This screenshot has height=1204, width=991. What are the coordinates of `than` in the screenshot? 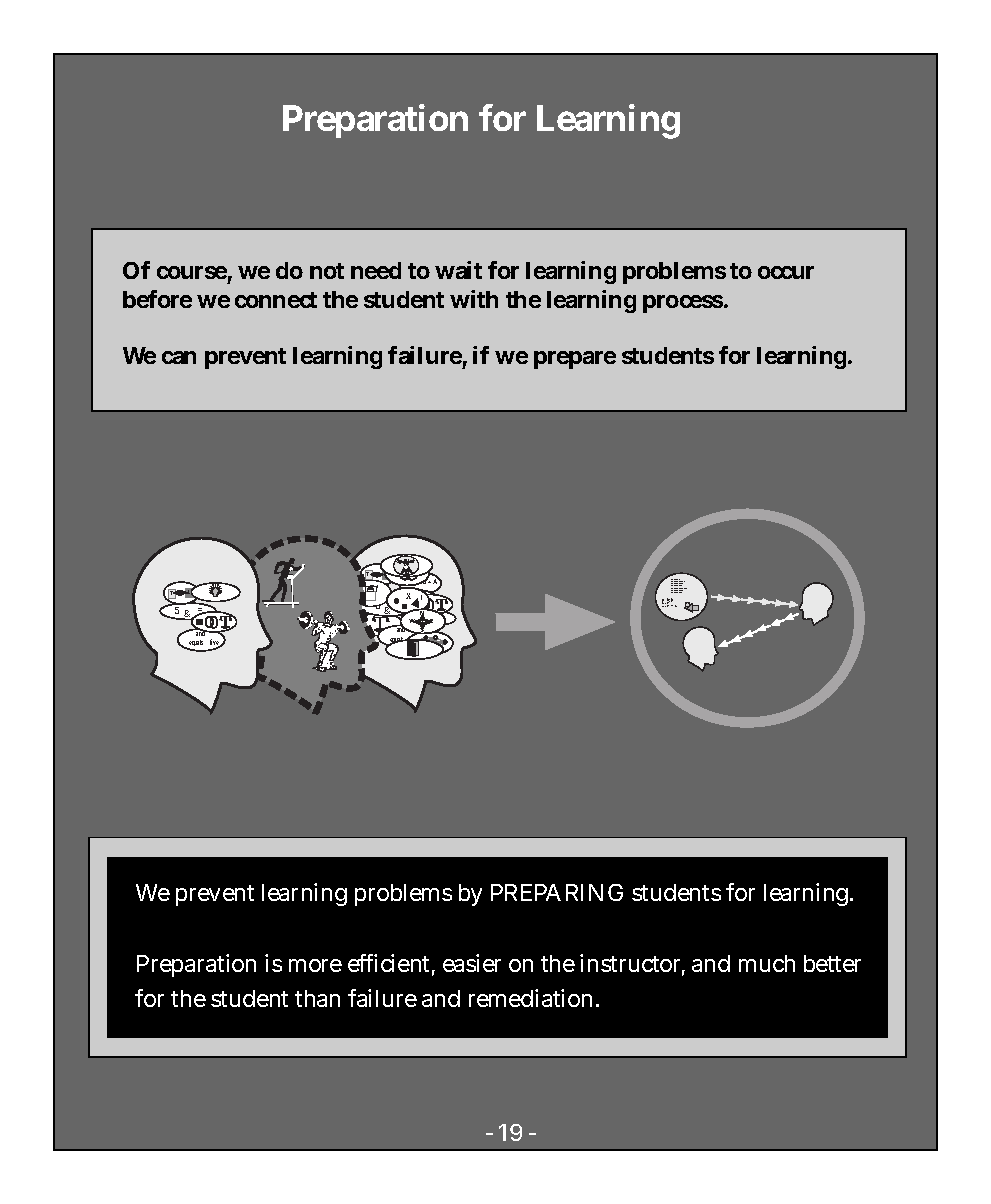 It's located at (317, 998).
